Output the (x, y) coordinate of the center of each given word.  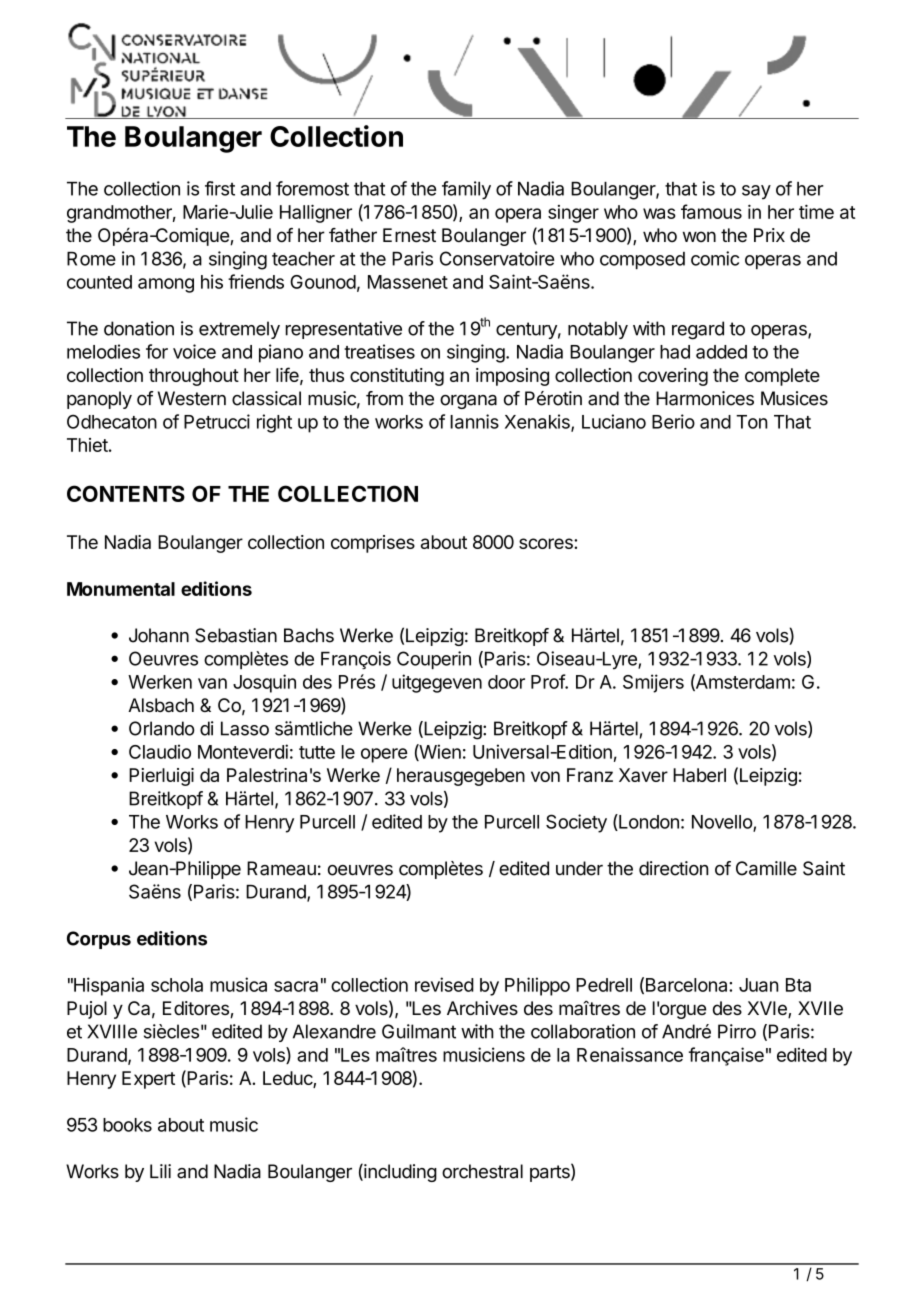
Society (576, 823)
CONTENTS (126, 493)
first (220, 188)
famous (711, 211)
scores (547, 543)
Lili (160, 1171)
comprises (373, 544)
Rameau (281, 868)
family (466, 190)
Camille (766, 868)
